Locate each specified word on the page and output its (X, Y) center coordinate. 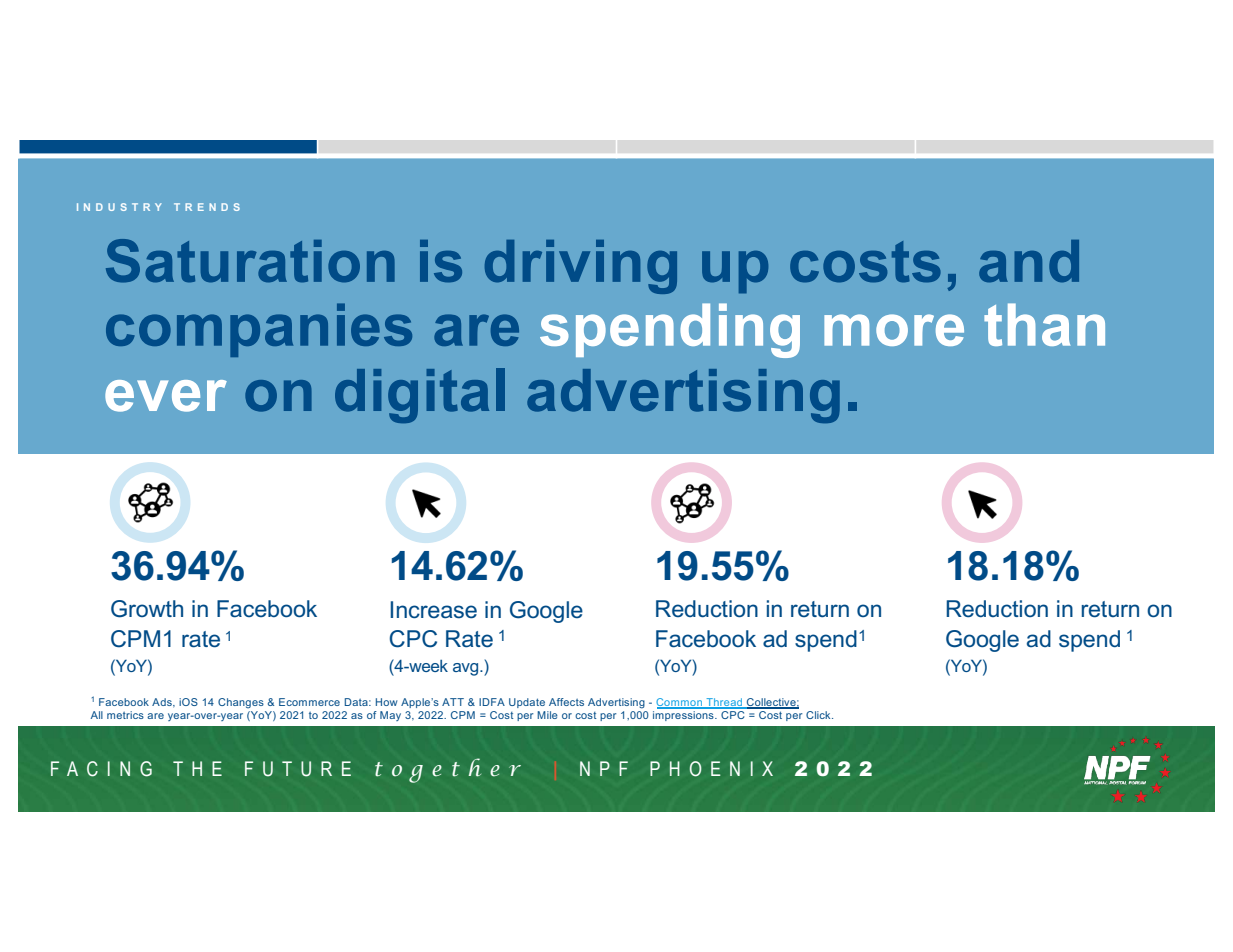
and (1029, 261)
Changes (241, 703)
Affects (566, 702)
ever (166, 396)
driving (581, 267)
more (894, 330)
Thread (724, 703)
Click (819, 715)
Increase (433, 610)
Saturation (250, 261)
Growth (147, 609)
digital (420, 395)
